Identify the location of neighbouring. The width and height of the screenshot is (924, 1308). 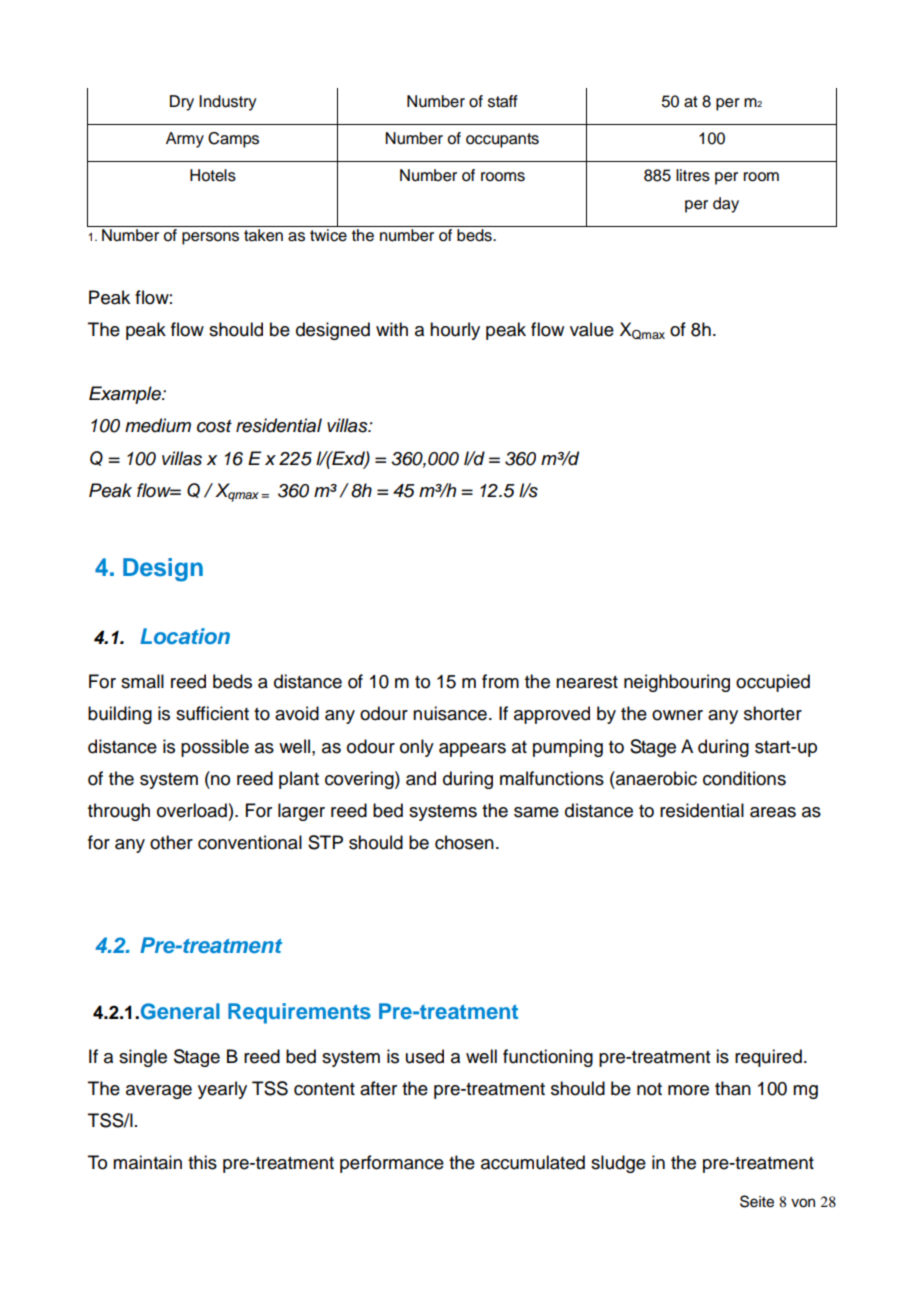
(677, 683).
